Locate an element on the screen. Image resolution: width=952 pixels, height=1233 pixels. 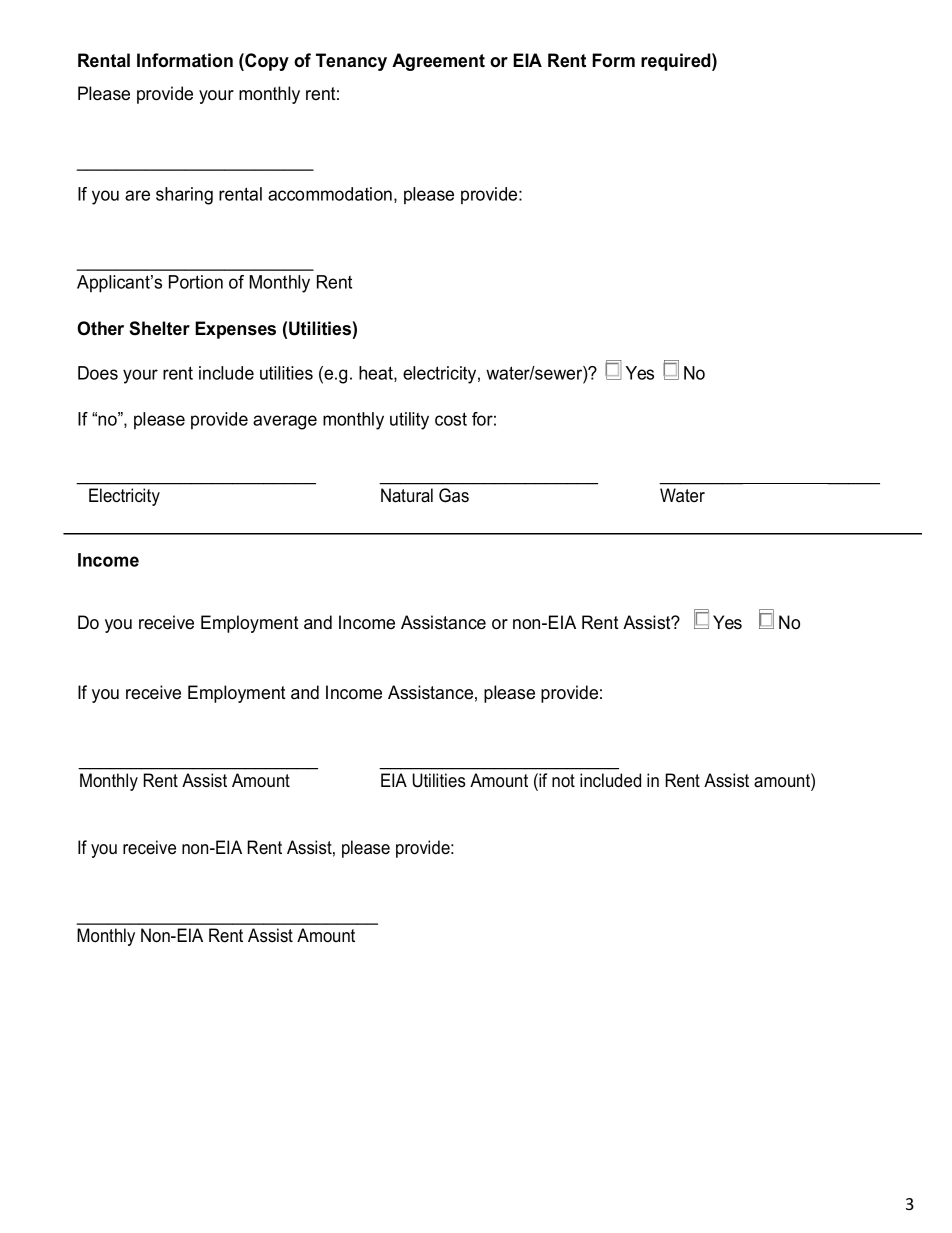
Portion is located at coordinates (196, 282).
